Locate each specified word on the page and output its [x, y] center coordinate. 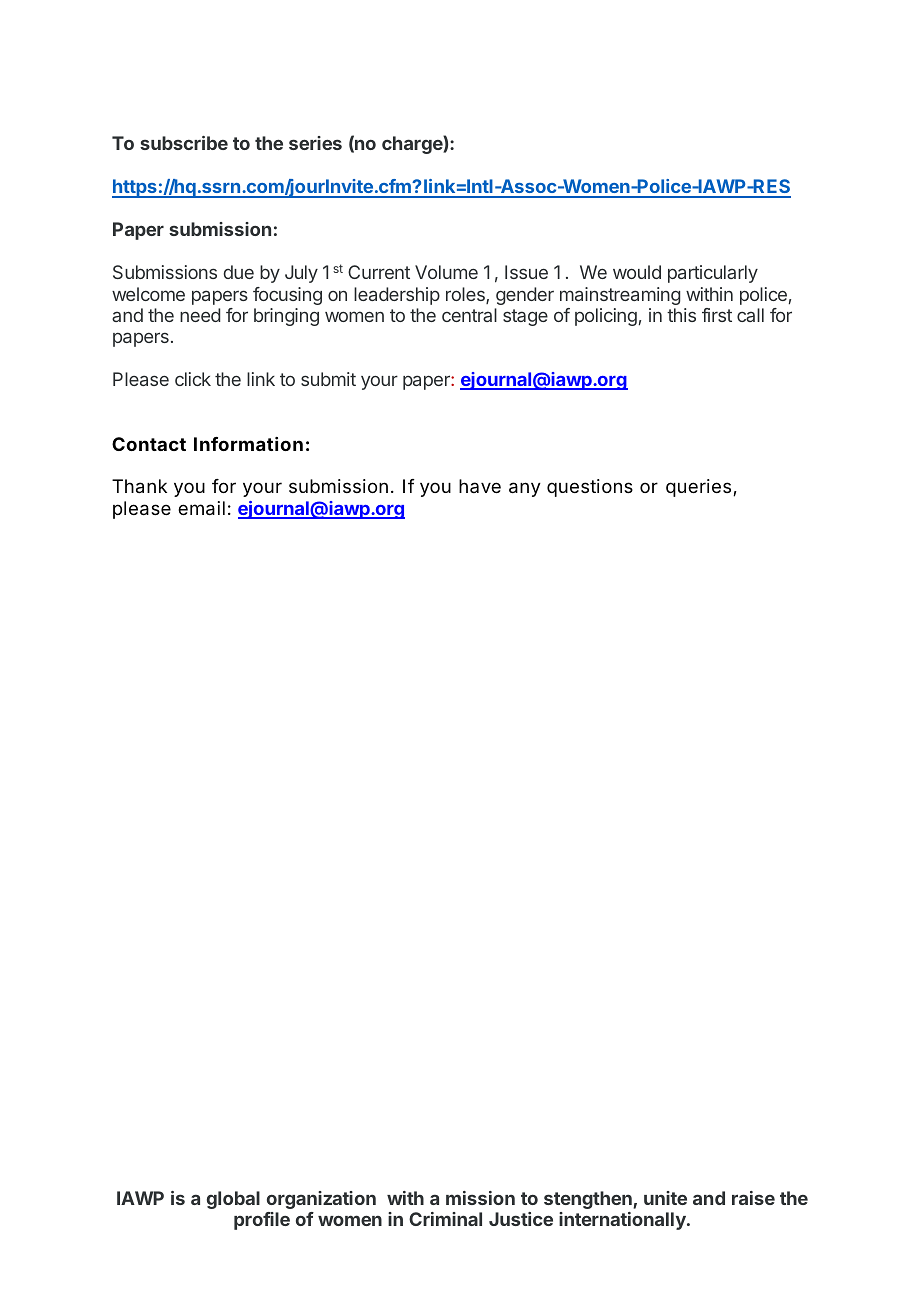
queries [698, 488]
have [480, 486]
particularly [713, 274]
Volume [446, 272]
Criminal [445, 1219]
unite [665, 1198]
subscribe [184, 143]
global [233, 1200]
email [201, 508]
